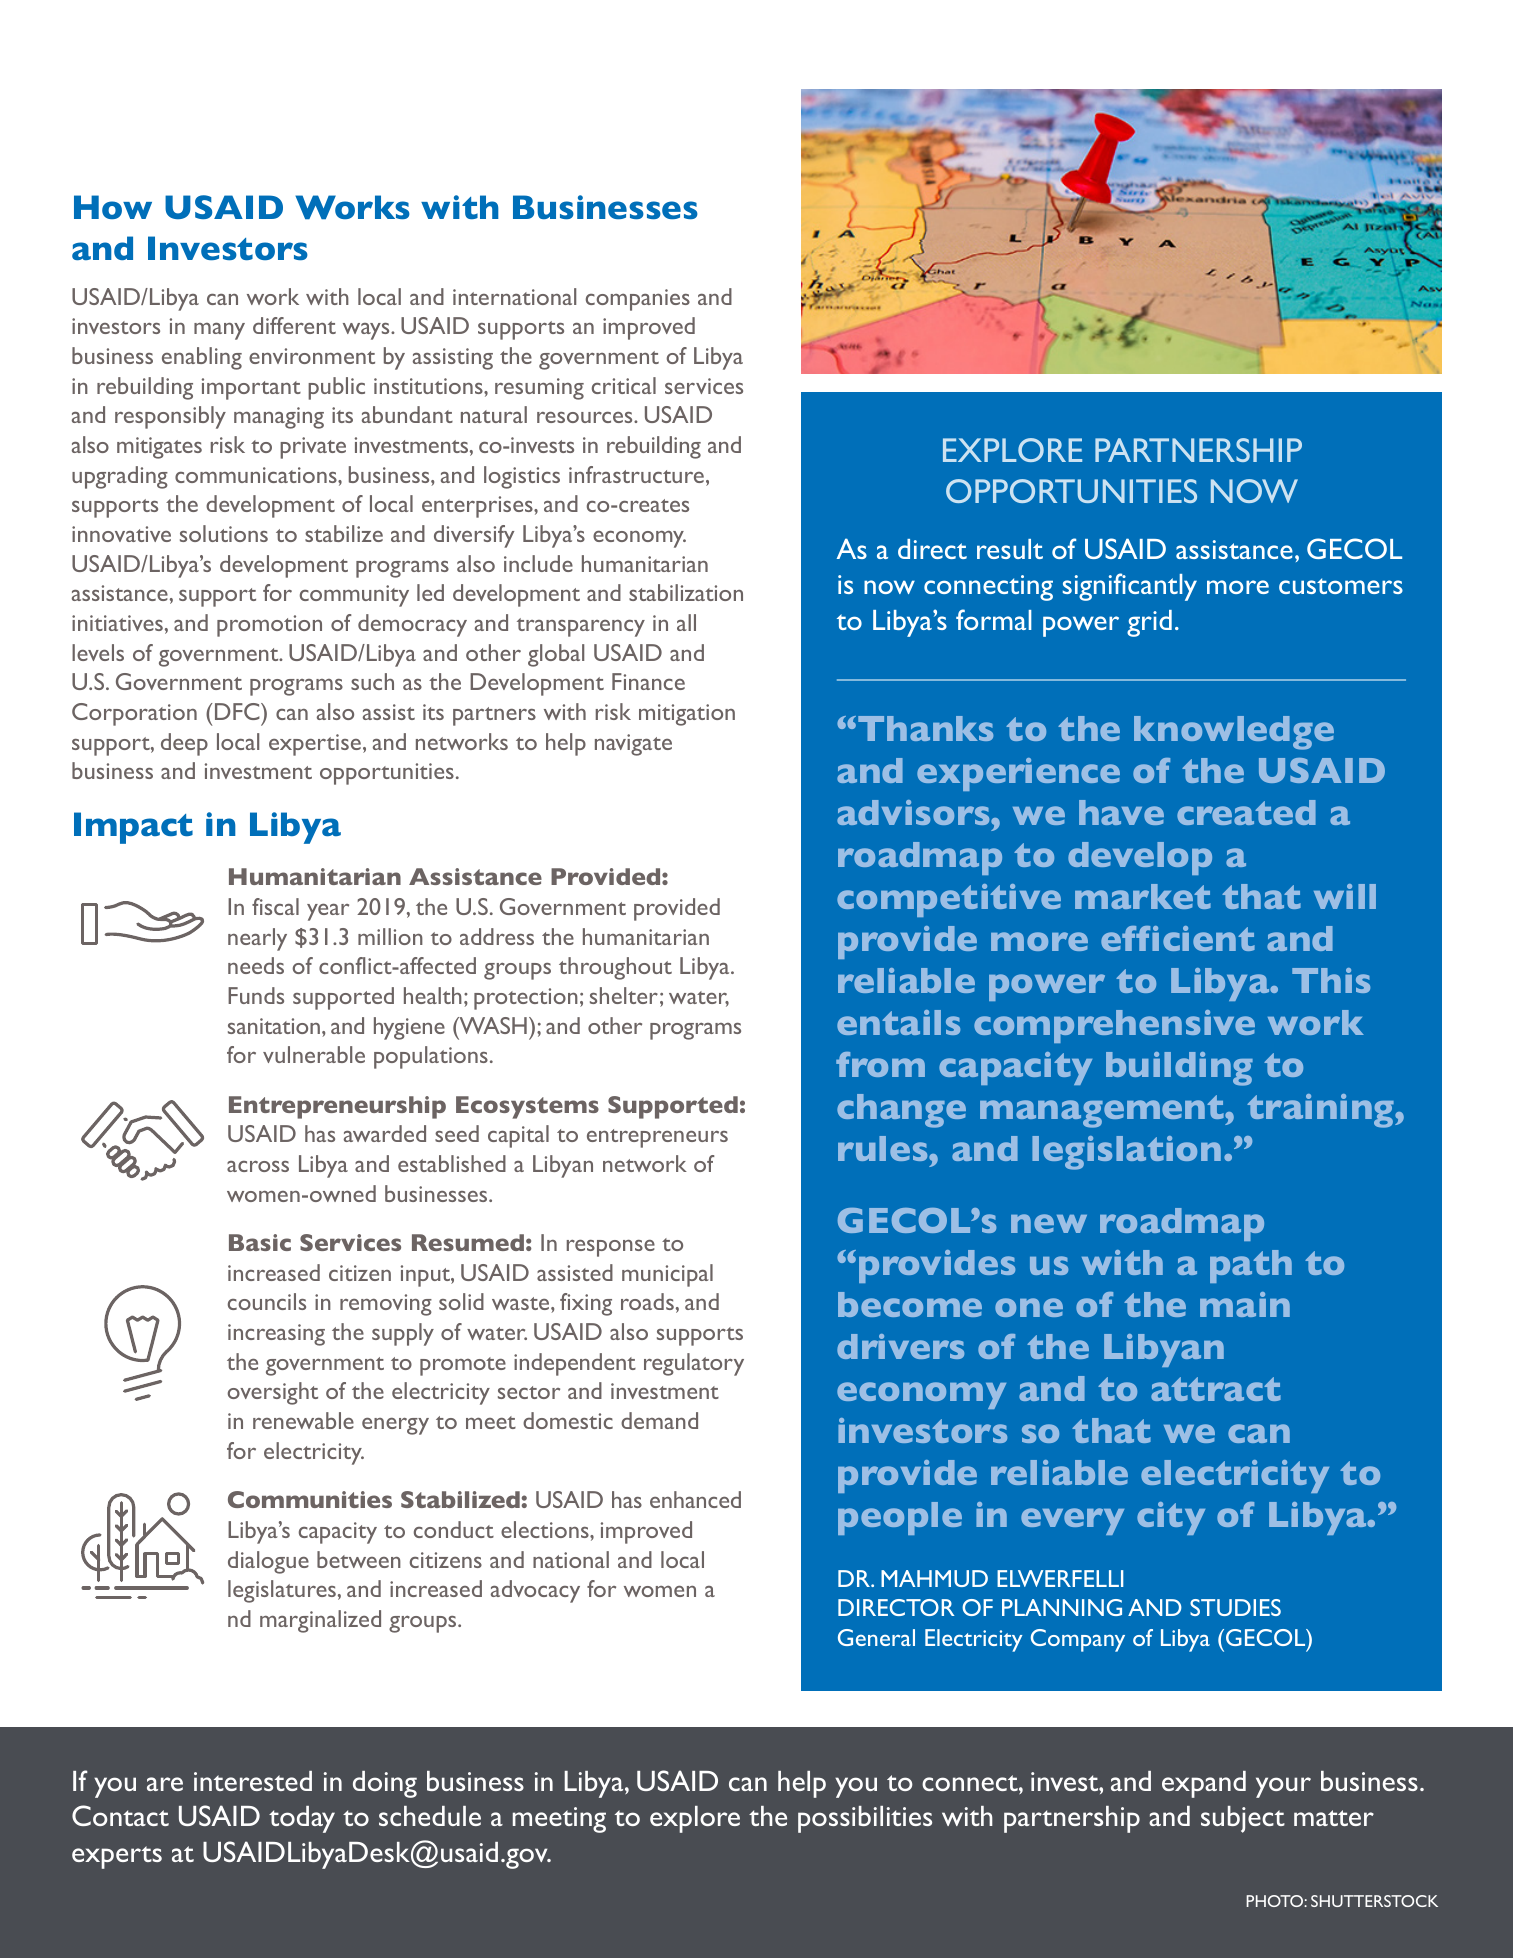 The height and width of the document is (1958, 1513). Describe the element at coordinates (1130, 587) in the document. I see `significantly` at that location.
